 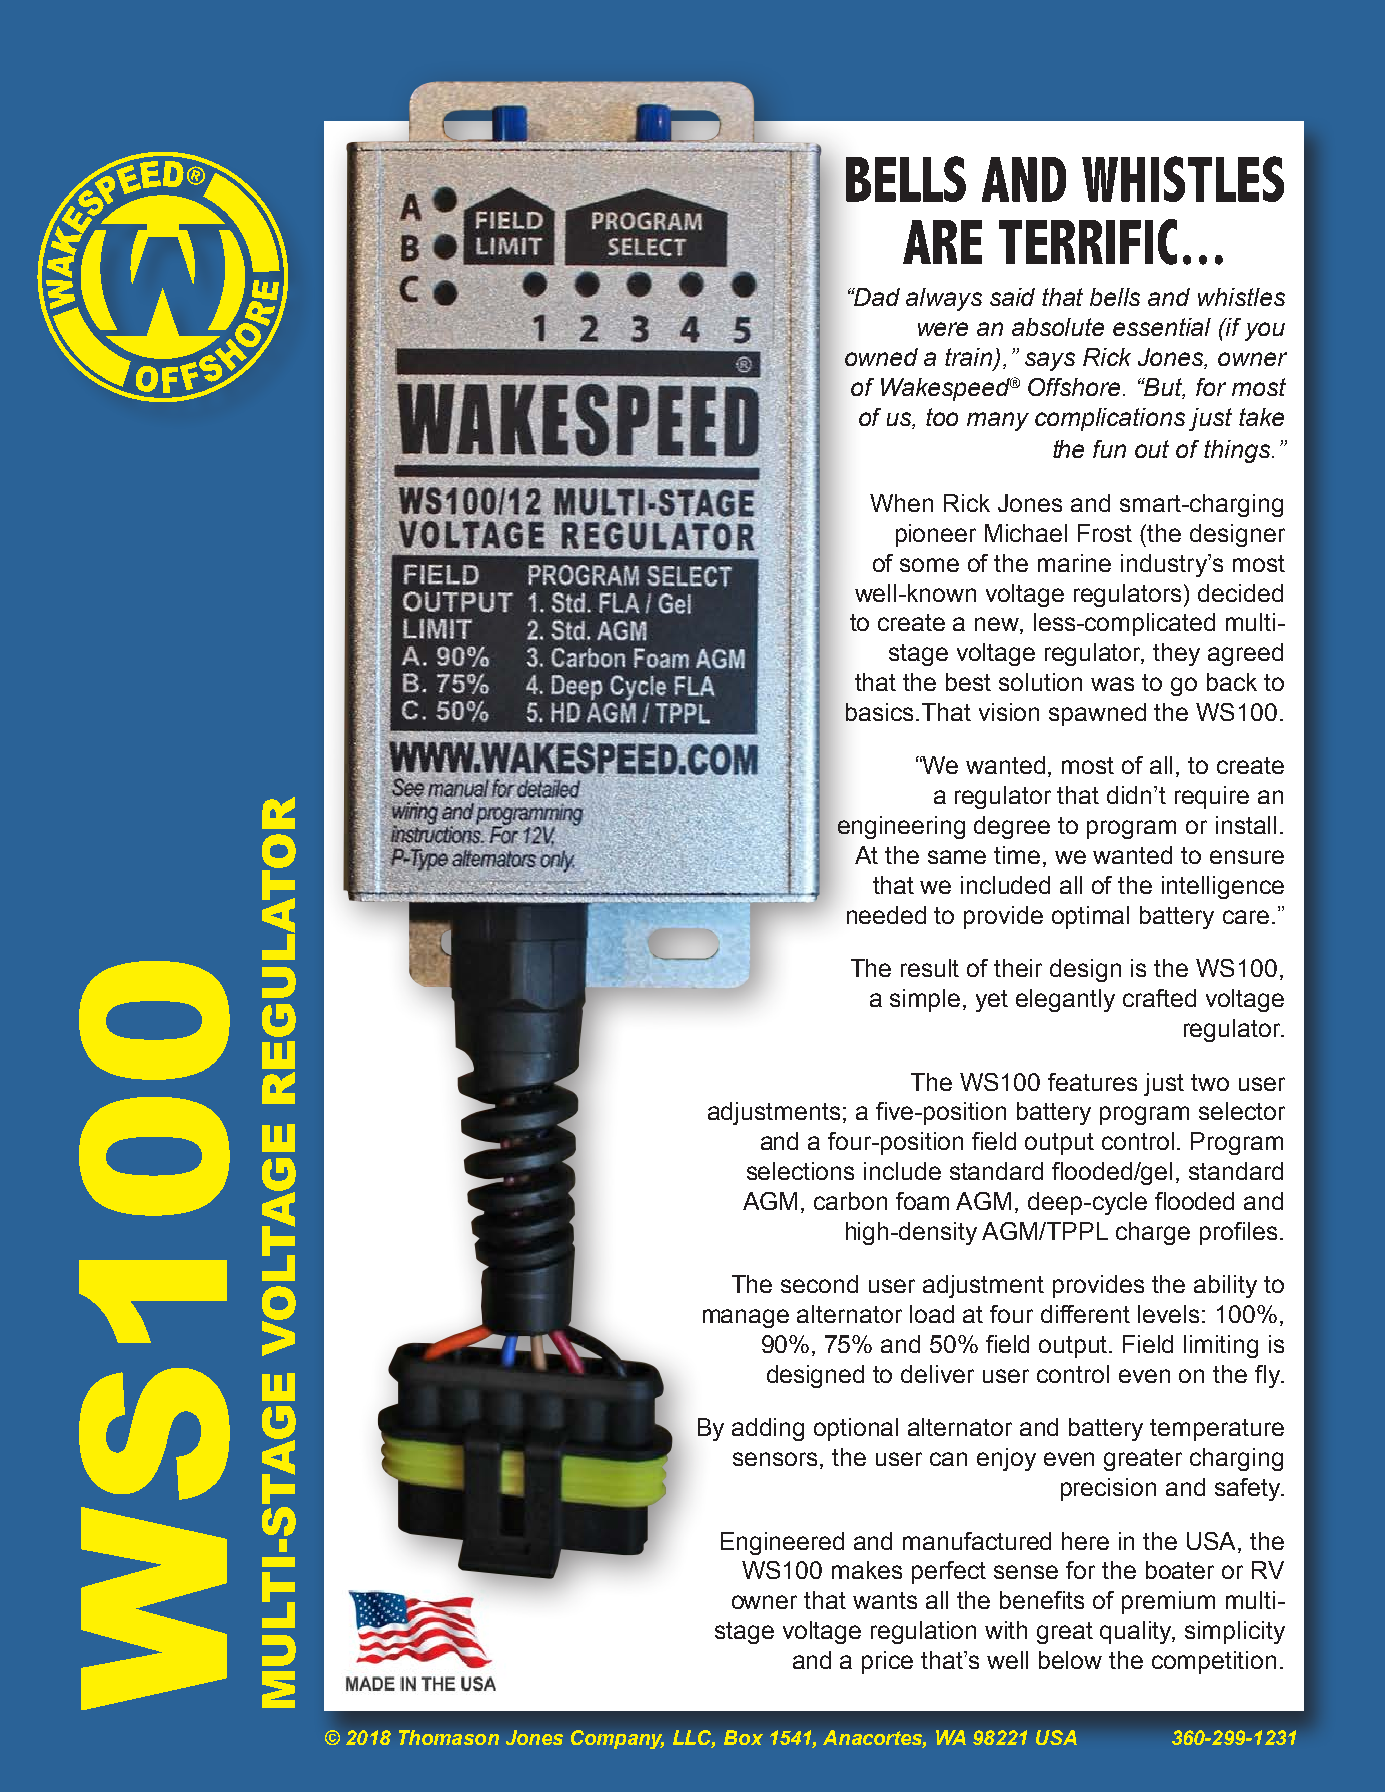 I want to click on essential, so click(x=1162, y=327).
